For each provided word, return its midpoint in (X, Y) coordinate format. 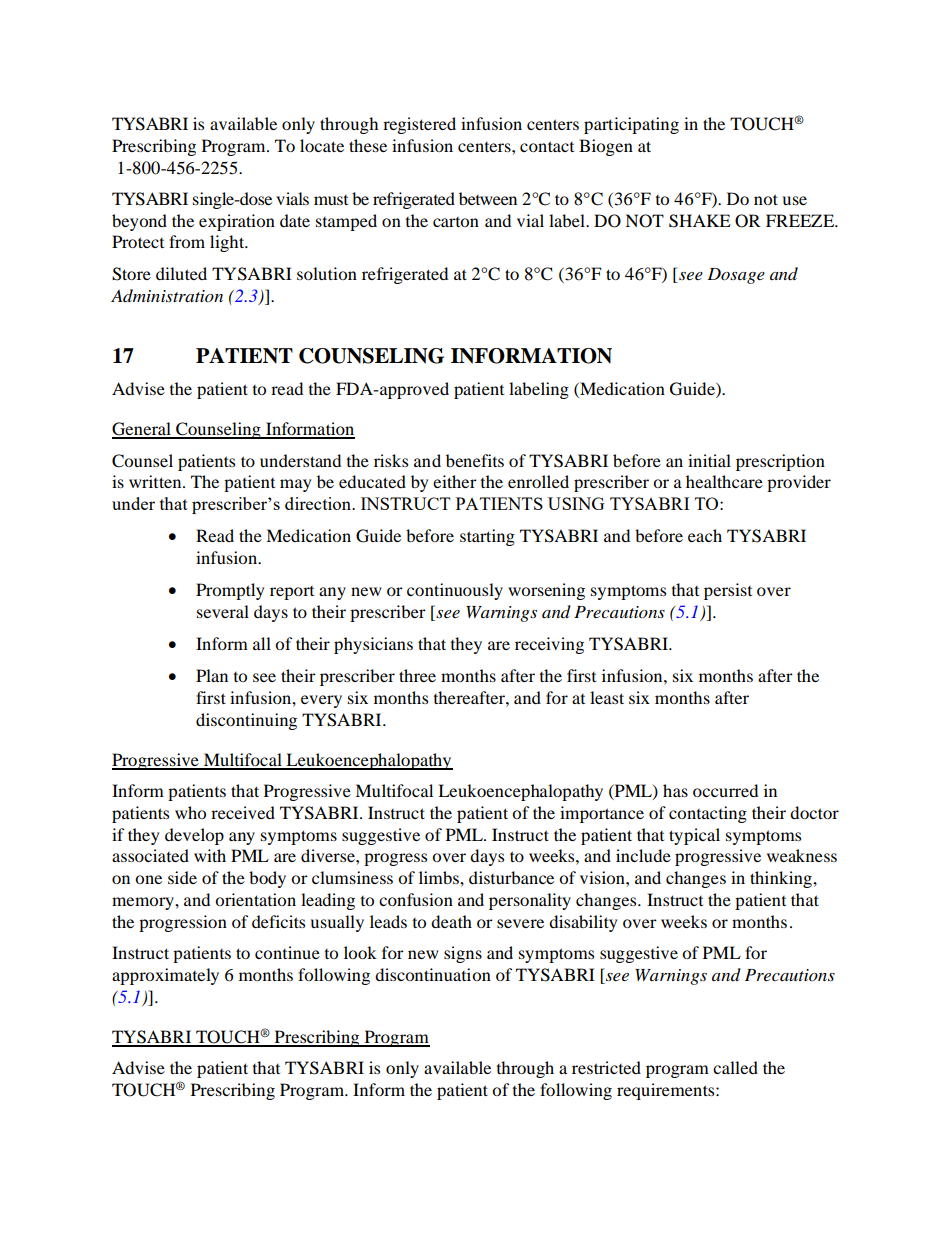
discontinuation (433, 974)
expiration (237, 222)
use (795, 200)
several (223, 611)
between (488, 198)
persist (728, 591)
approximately (165, 976)
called (735, 1067)
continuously (455, 591)
